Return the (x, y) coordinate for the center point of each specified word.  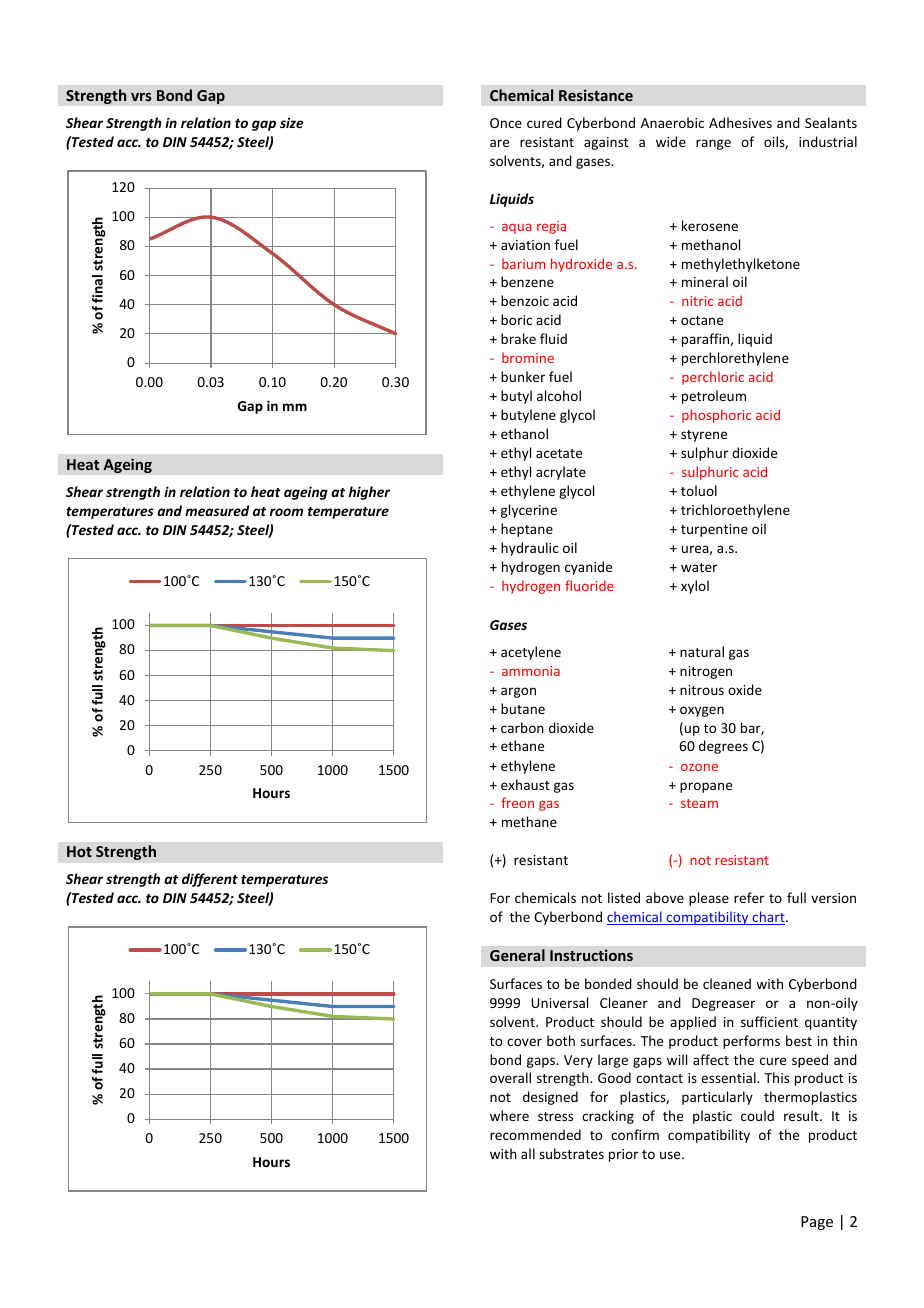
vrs (141, 97)
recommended (535, 1134)
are (499, 143)
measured (217, 510)
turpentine (714, 530)
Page (817, 1223)
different (210, 880)
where (509, 1115)
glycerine (529, 511)
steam (699, 803)
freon (517, 802)
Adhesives (740, 122)
